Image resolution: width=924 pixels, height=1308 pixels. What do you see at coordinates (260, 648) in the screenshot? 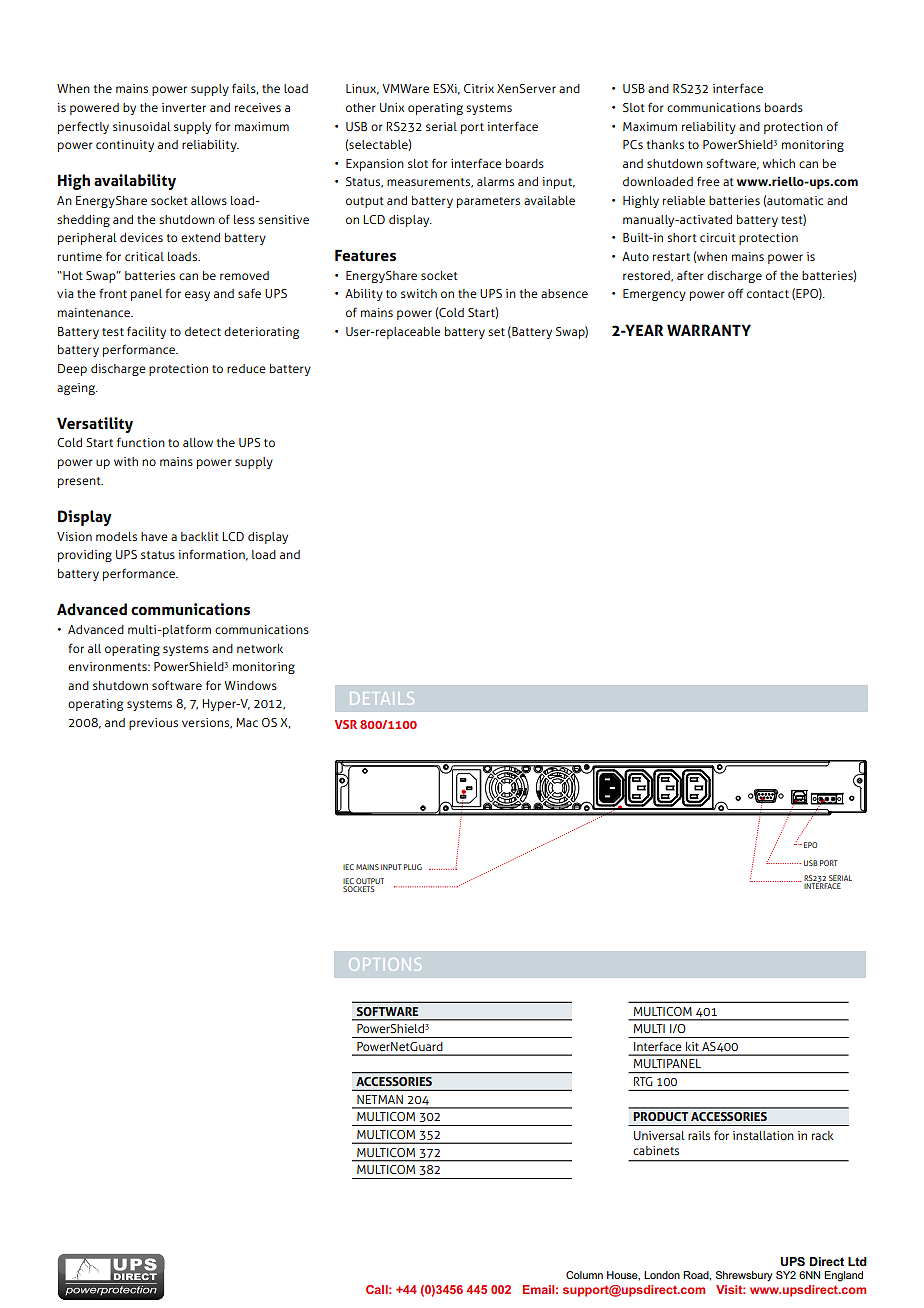
I see `network` at bounding box center [260, 648].
